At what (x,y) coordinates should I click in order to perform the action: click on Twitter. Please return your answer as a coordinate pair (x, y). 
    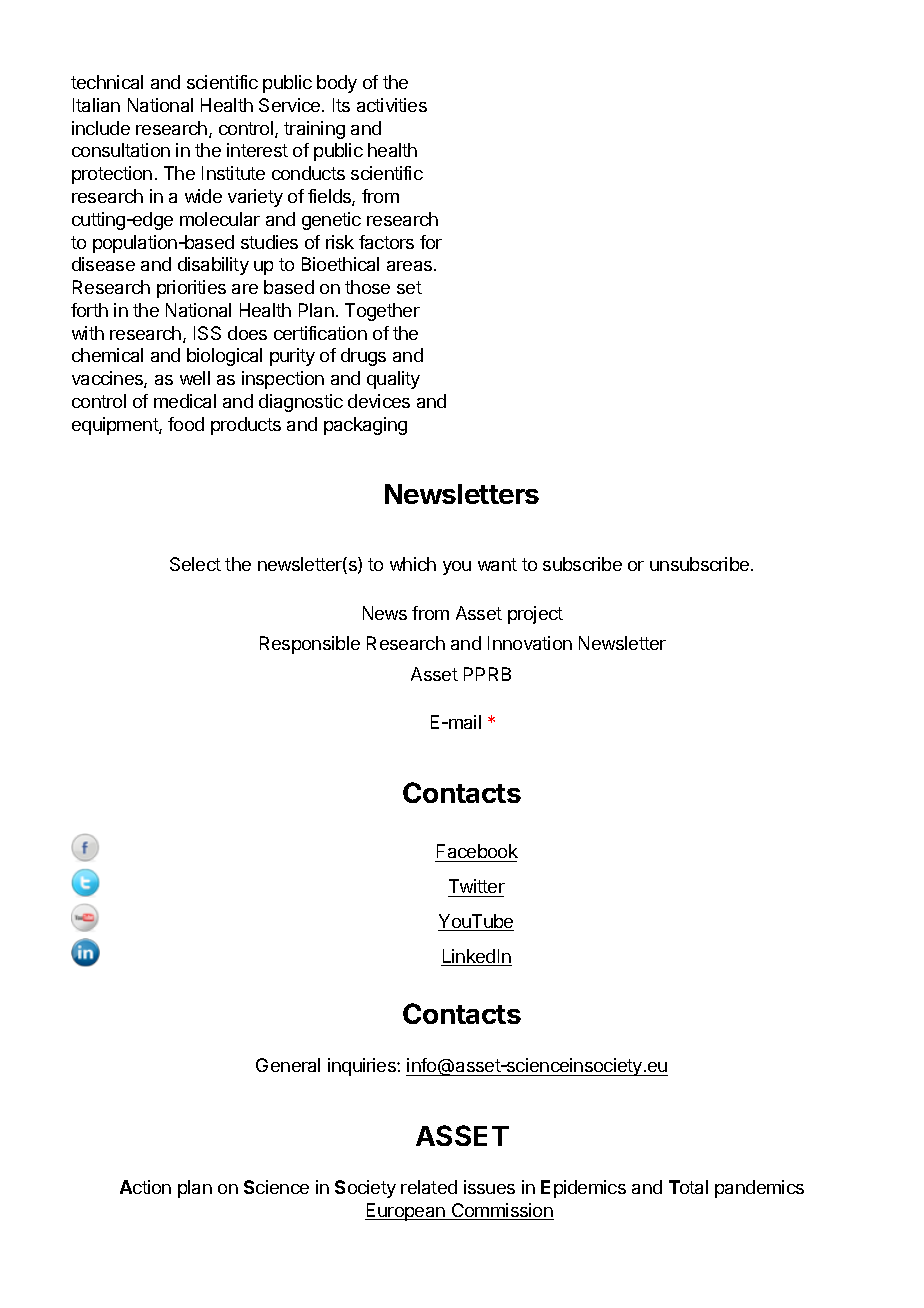
    Looking at the image, I should click on (477, 886).
